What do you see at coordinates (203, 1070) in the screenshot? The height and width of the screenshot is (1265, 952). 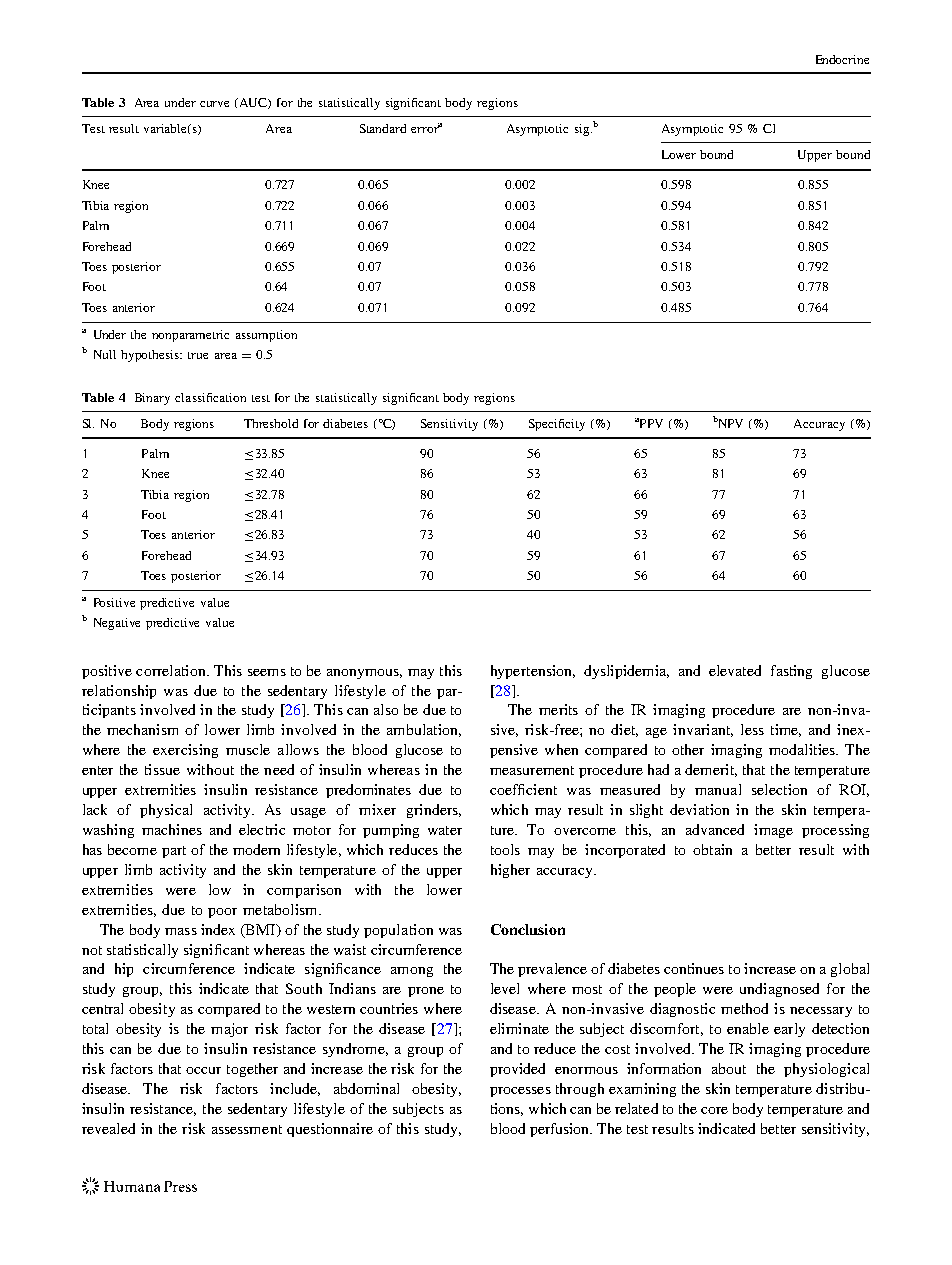 I see `occur` at bounding box center [203, 1070].
